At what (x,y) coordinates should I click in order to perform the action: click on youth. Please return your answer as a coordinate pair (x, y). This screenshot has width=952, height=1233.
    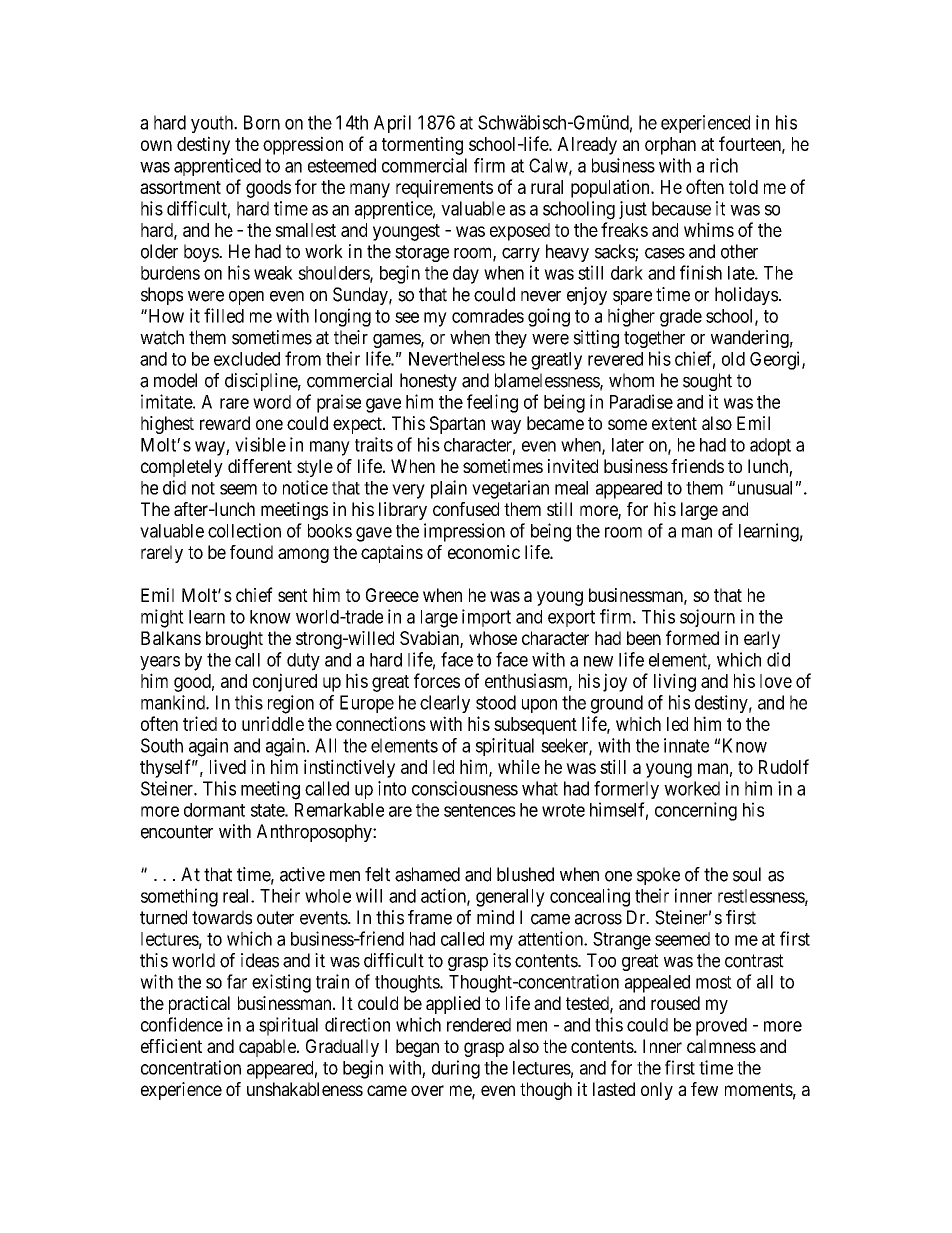
    Looking at the image, I should click on (213, 124).
